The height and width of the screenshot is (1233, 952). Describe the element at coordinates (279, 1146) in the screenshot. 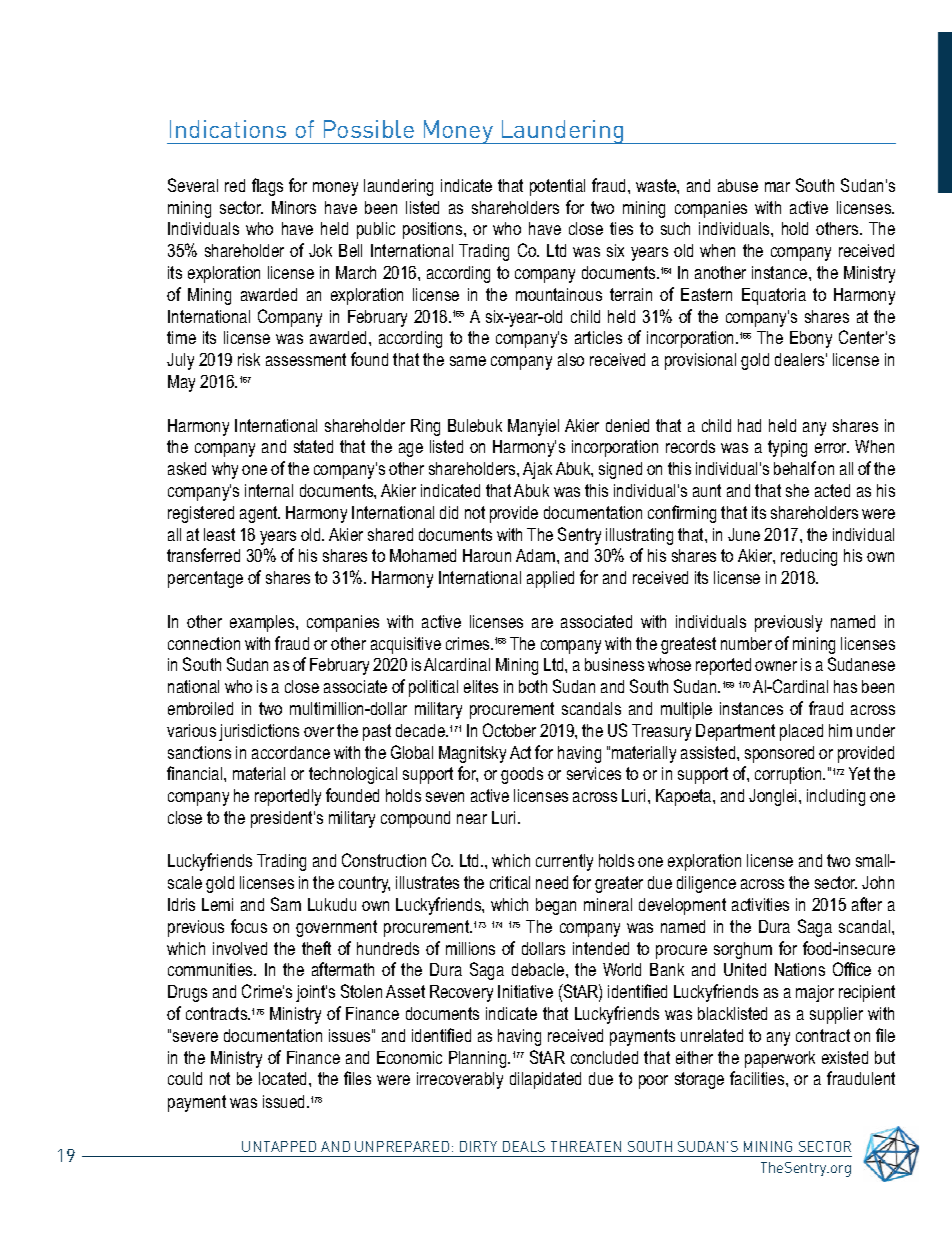

I see `UNTAPPED` at that location.
